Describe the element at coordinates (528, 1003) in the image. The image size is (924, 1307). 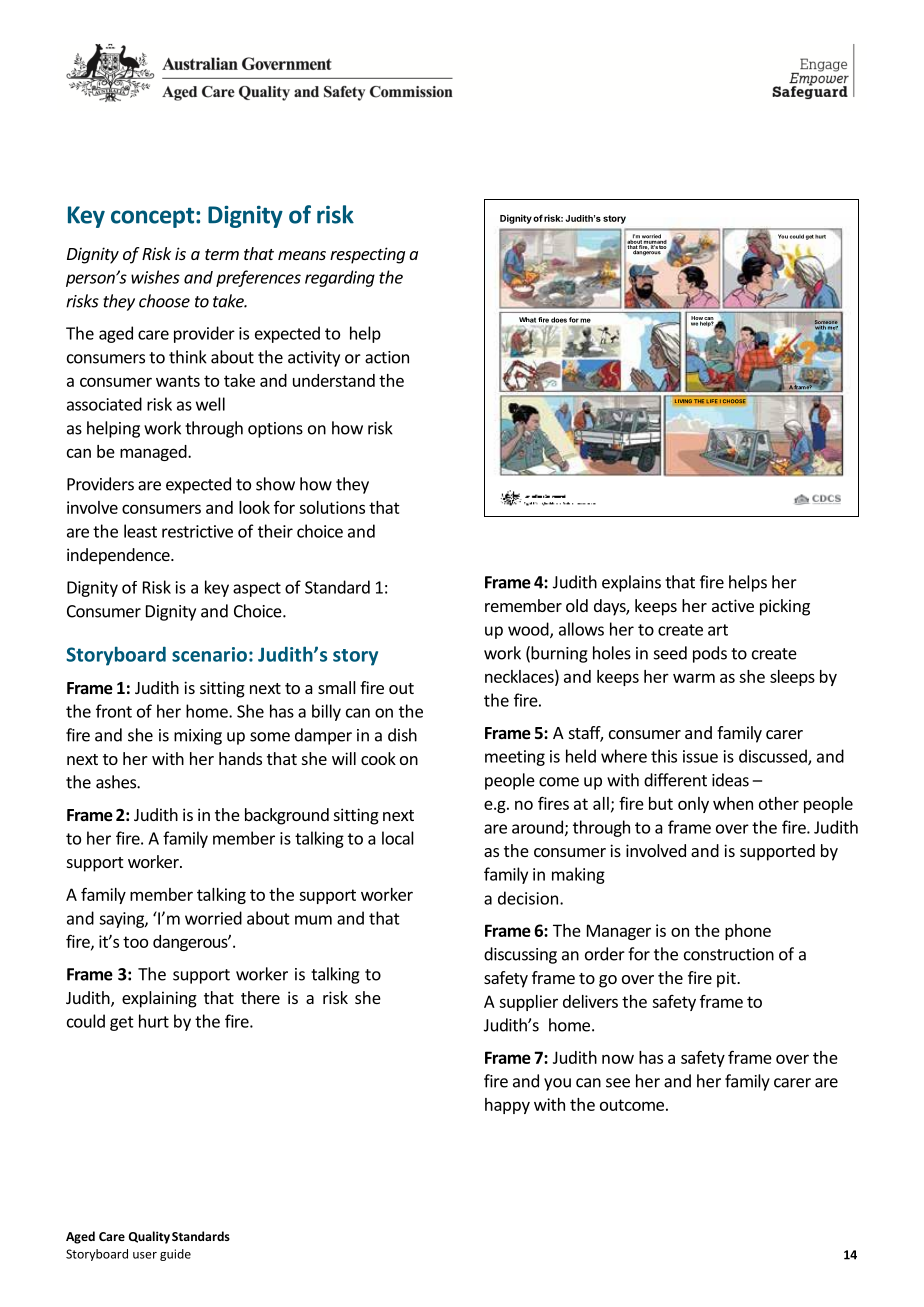
I see `supplier` at that location.
